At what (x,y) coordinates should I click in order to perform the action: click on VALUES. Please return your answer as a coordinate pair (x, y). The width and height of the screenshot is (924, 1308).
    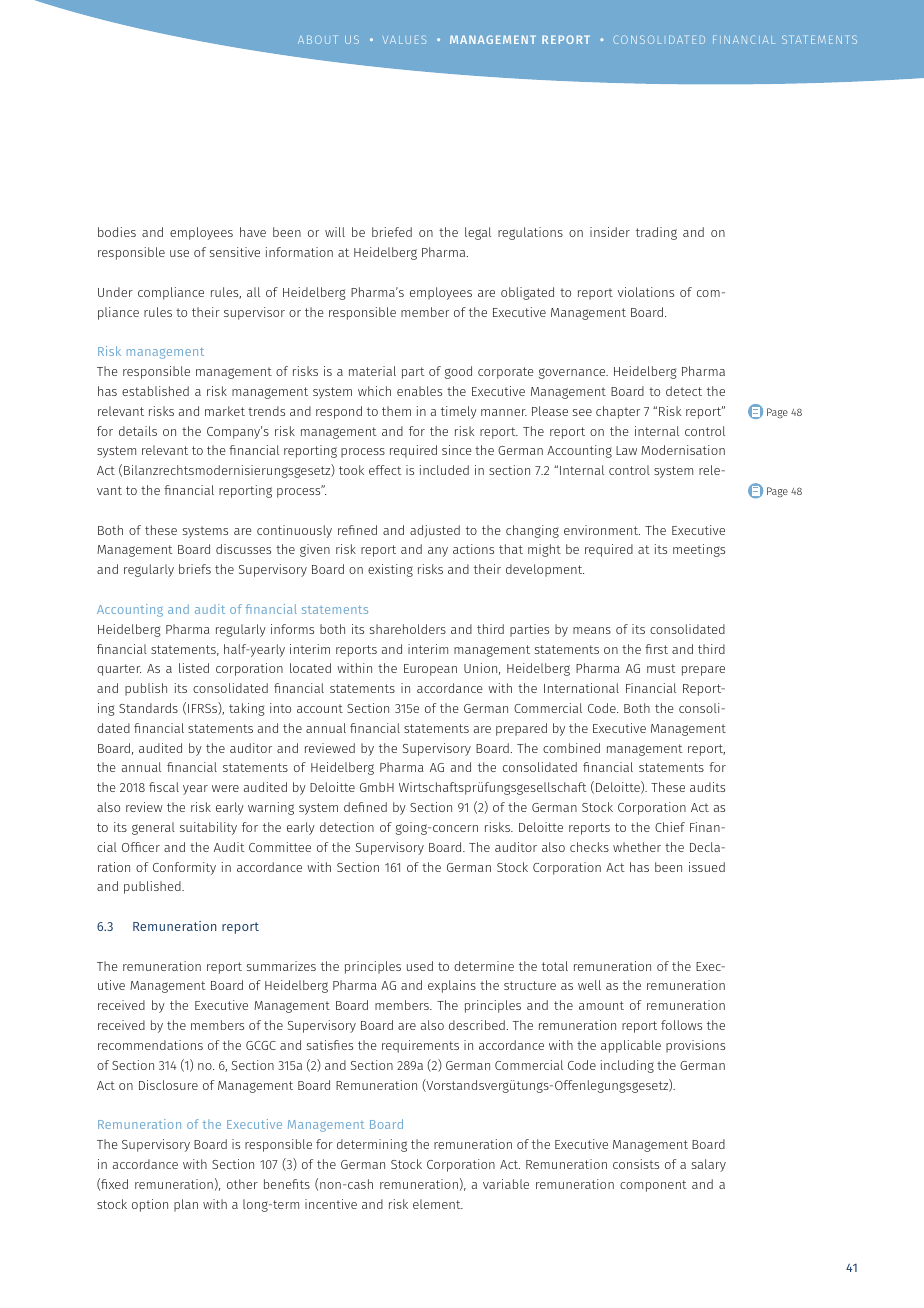
    Looking at the image, I should click on (404, 39).
